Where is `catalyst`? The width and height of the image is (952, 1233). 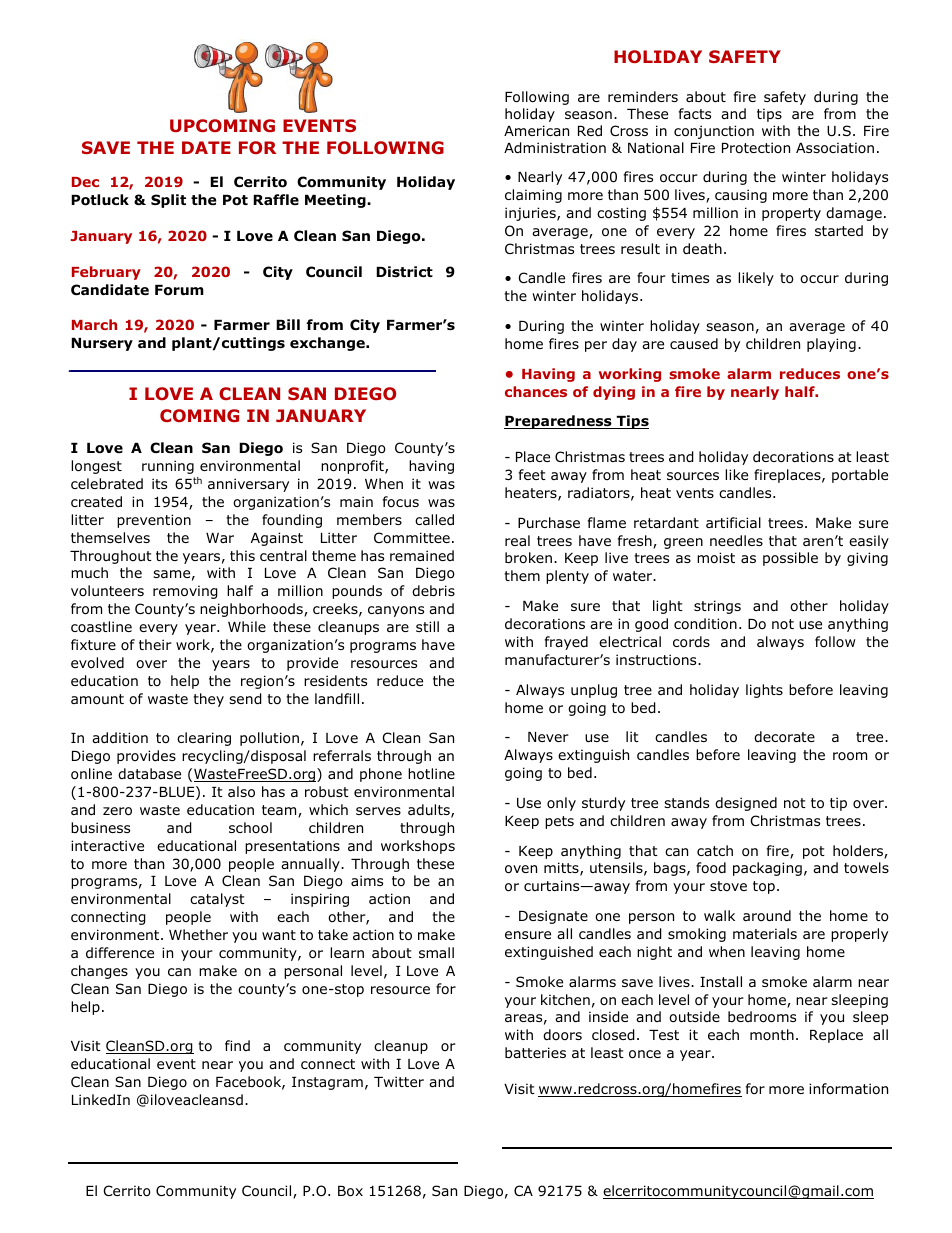 catalyst is located at coordinates (217, 900).
